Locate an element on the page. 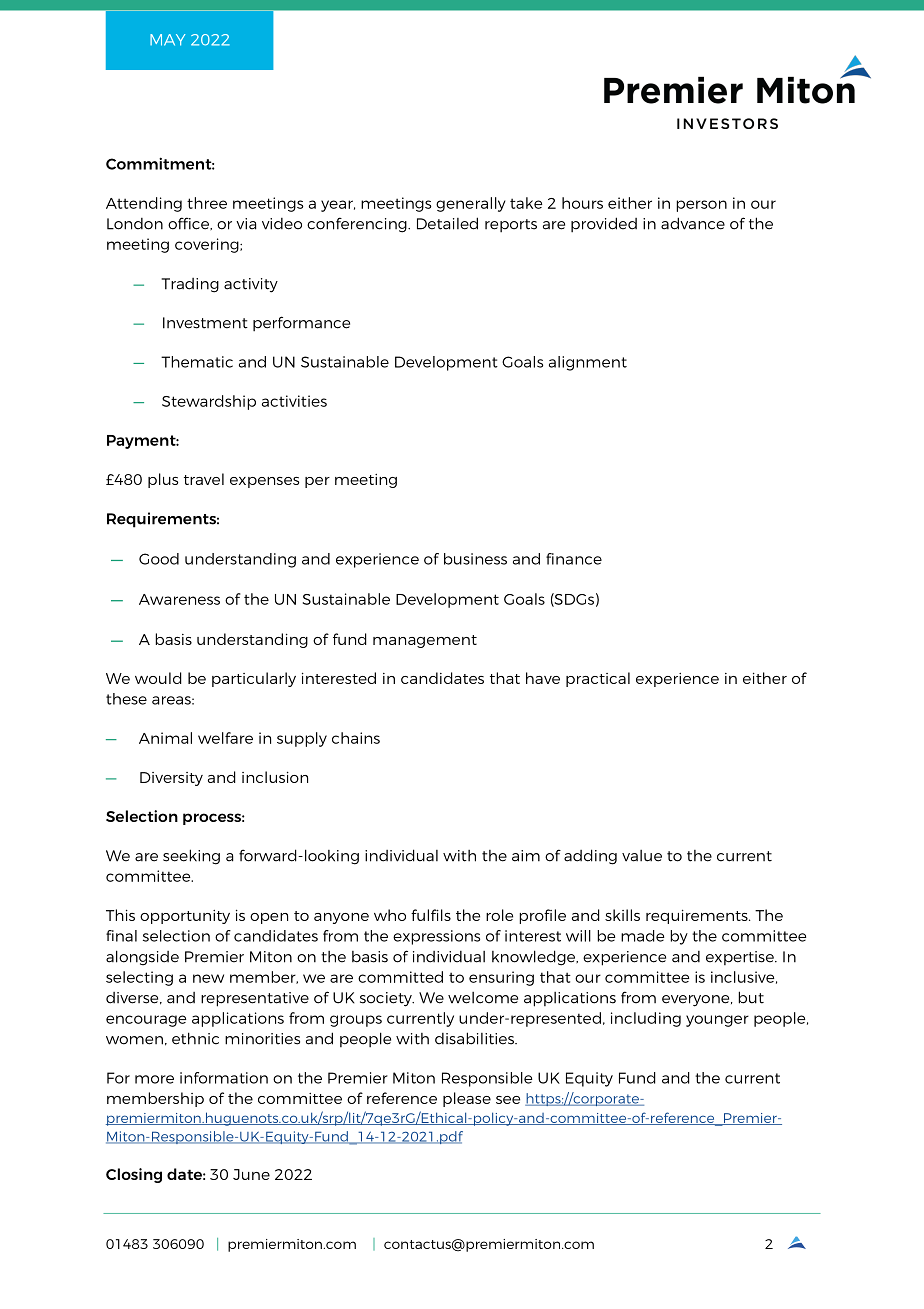 This image has width=924, height=1309. June is located at coordinates (251, 1174).
